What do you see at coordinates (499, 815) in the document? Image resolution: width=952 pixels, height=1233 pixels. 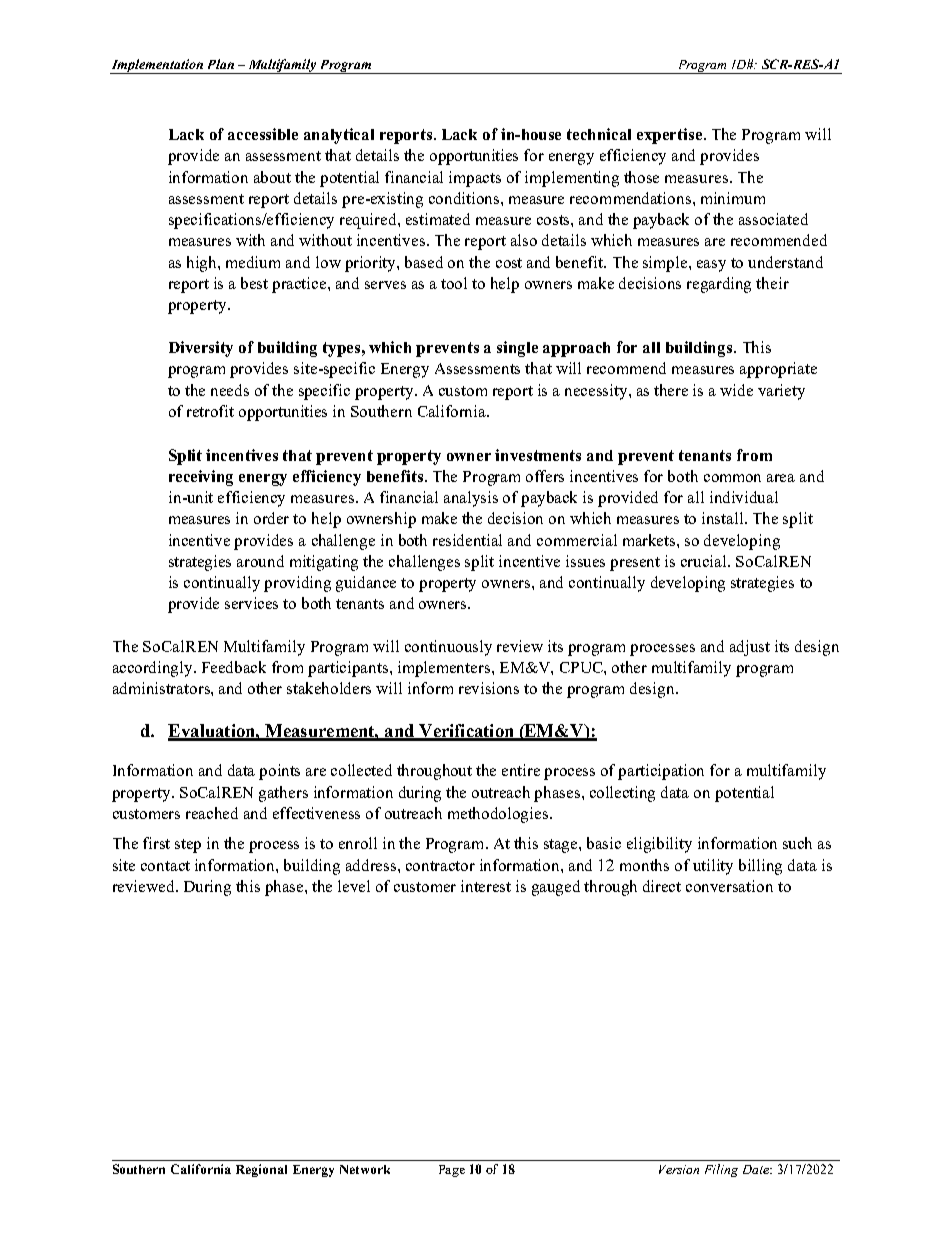 I see `methodologies` at bounding box center [499, 815].
